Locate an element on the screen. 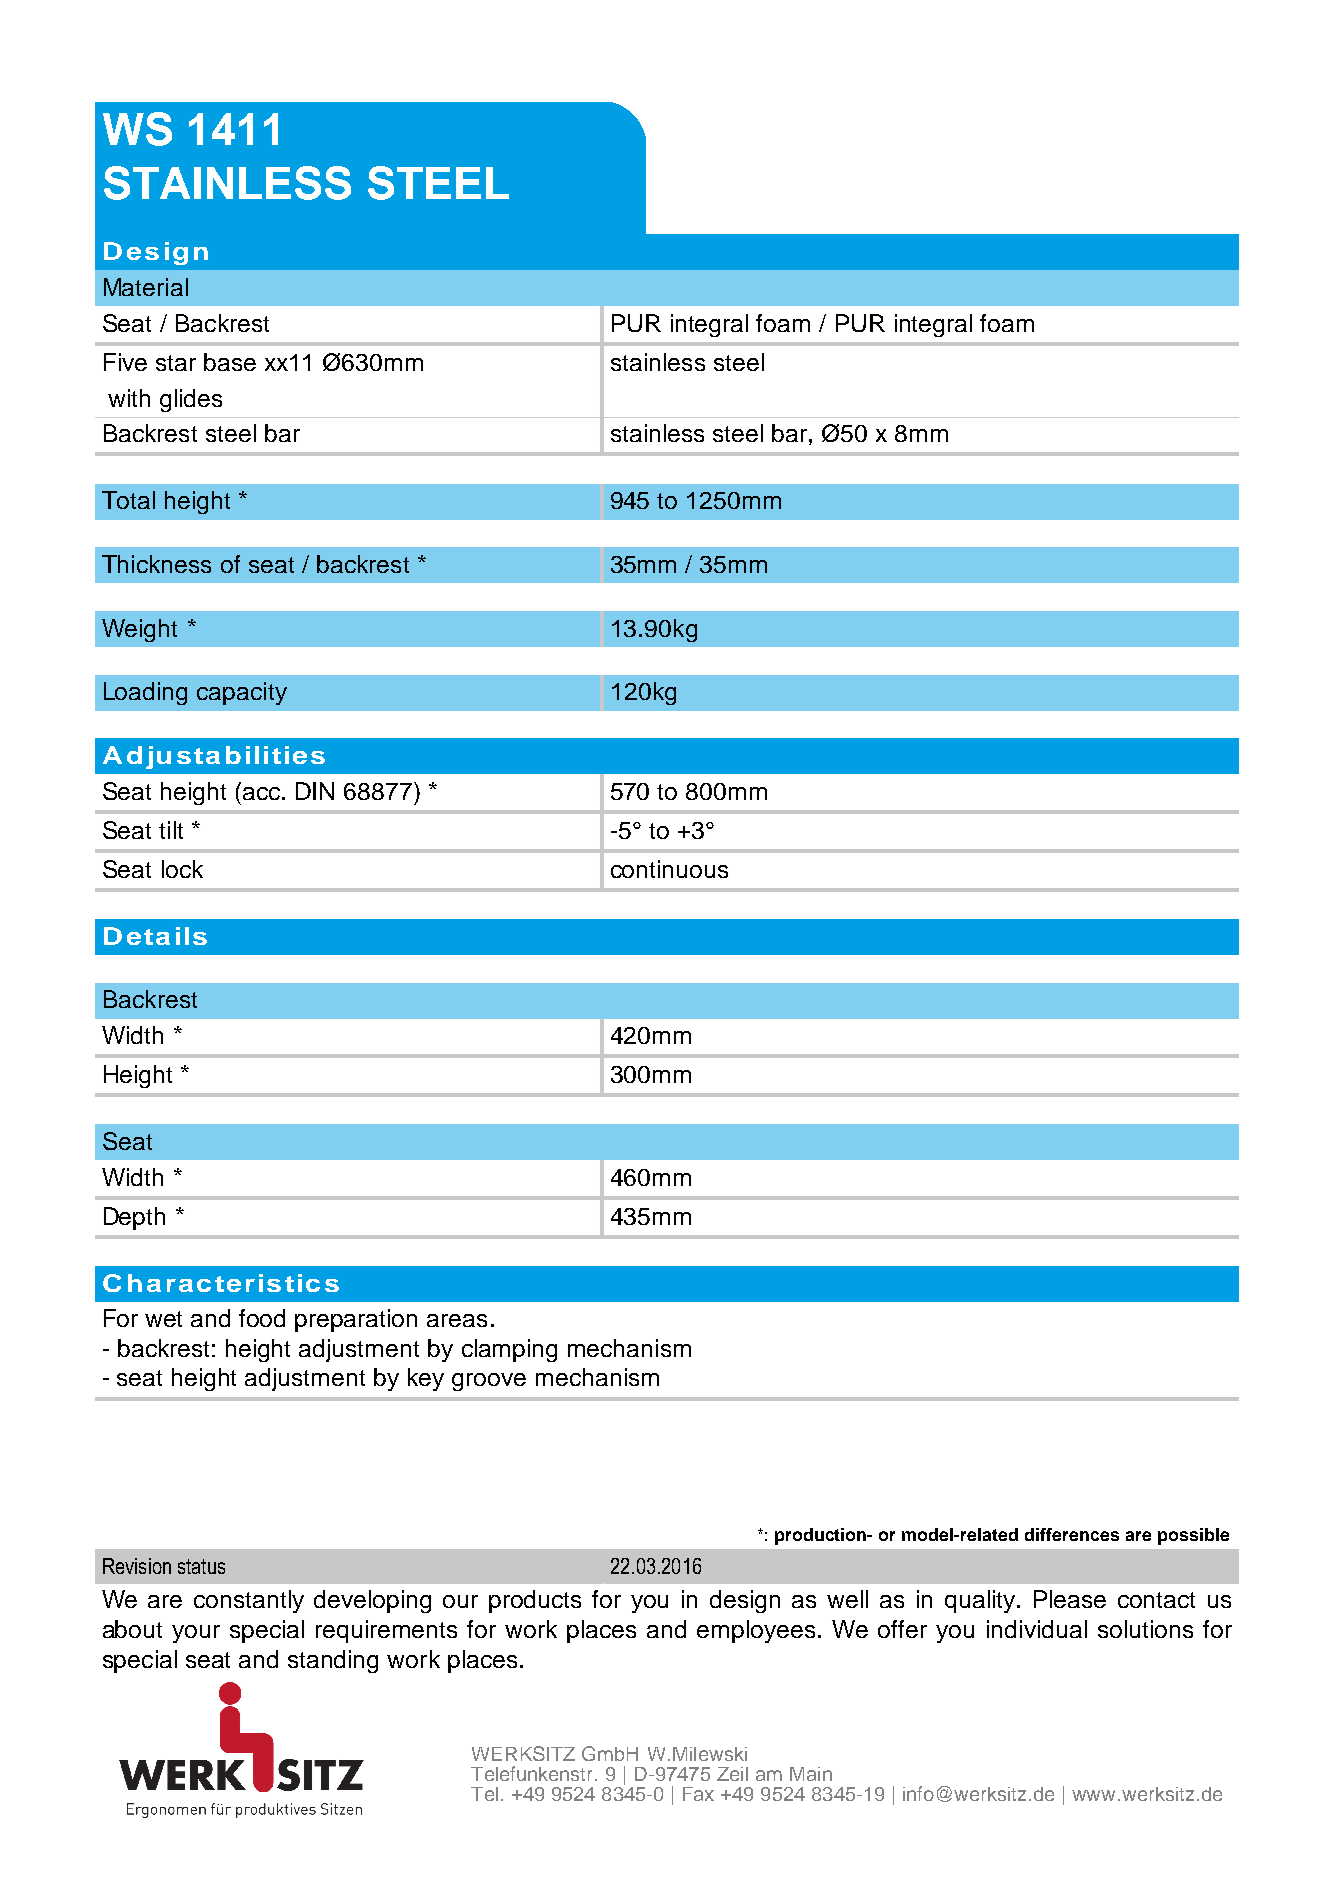 The image size is (1331, 1883). continuous is located at coordinates (669, 869).
